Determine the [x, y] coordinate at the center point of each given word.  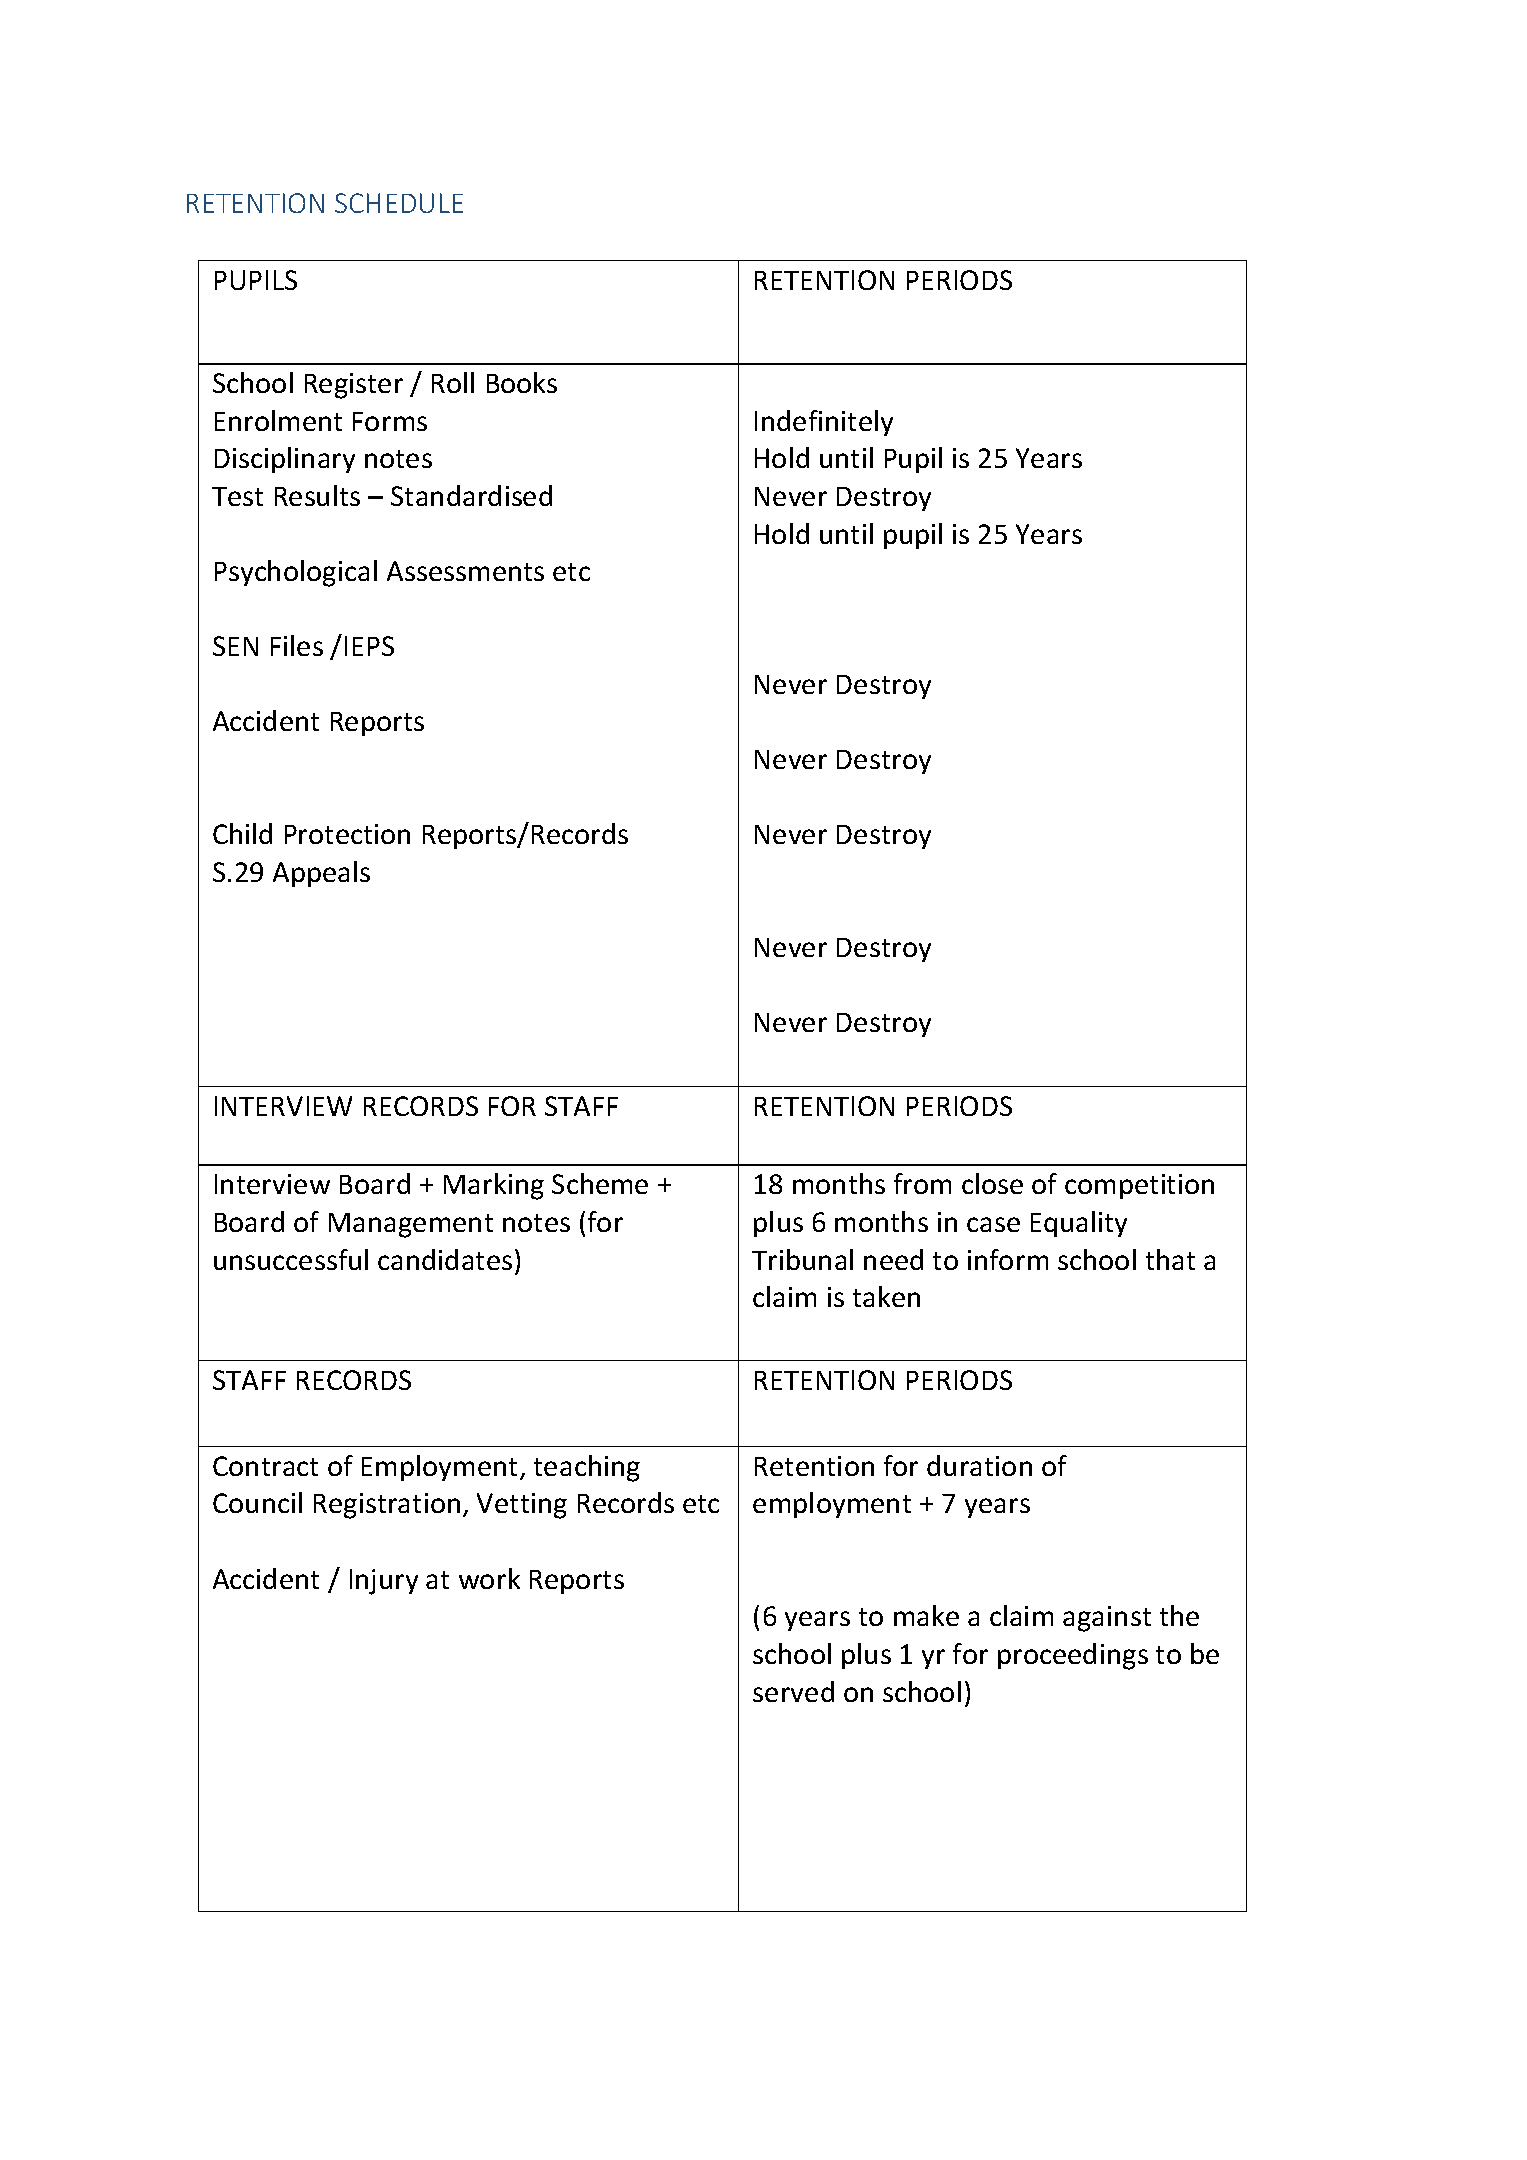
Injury [384, 1582]
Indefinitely [824, 423]
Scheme [600, 1183]
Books [522, 382]
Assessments [465, 571]
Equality [1079, 1224]
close [992, 1183]
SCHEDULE [399, 203]
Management [411, 1225]
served [793, 1691]
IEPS [369, 646]
